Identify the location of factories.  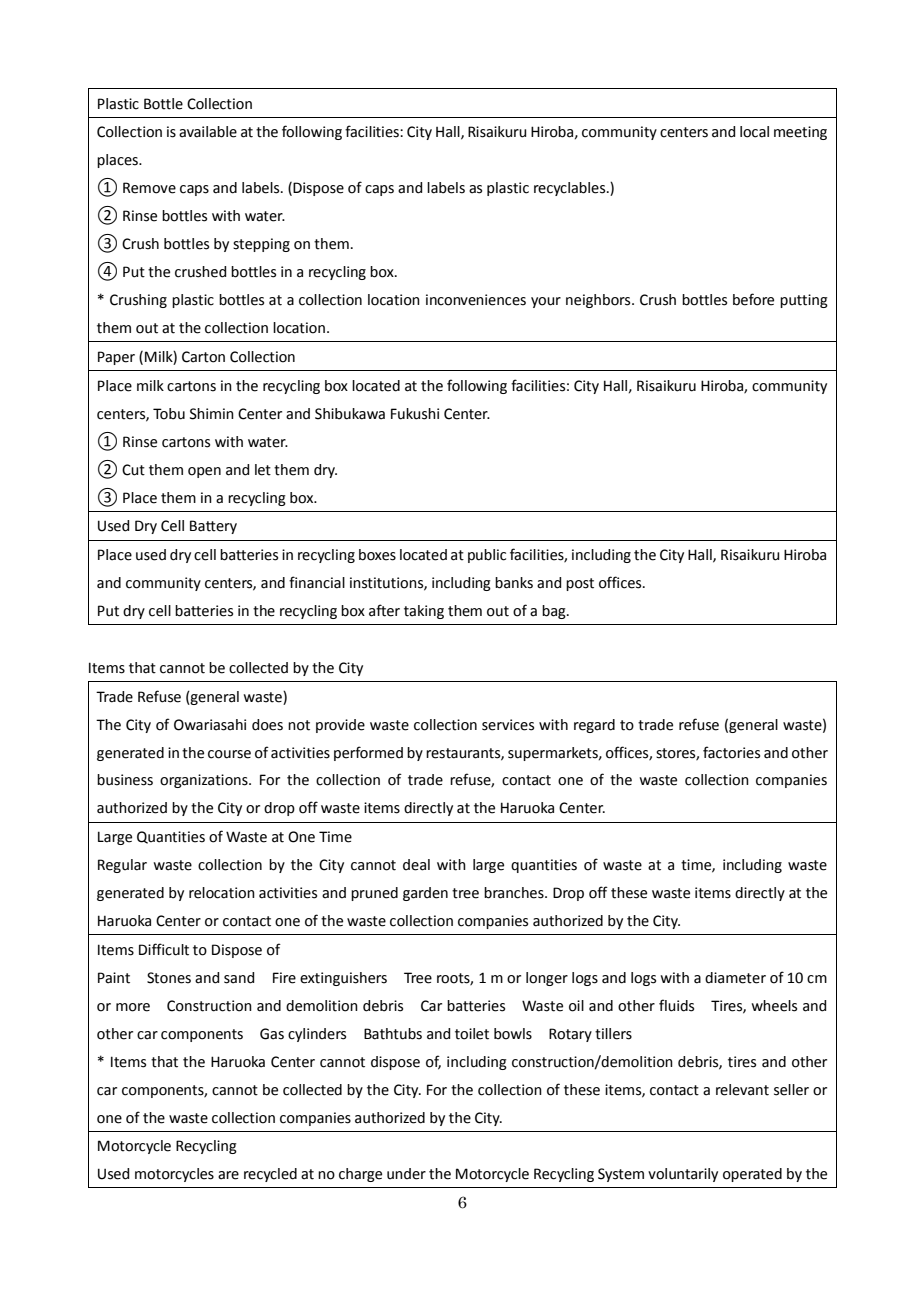
(731, 752).
